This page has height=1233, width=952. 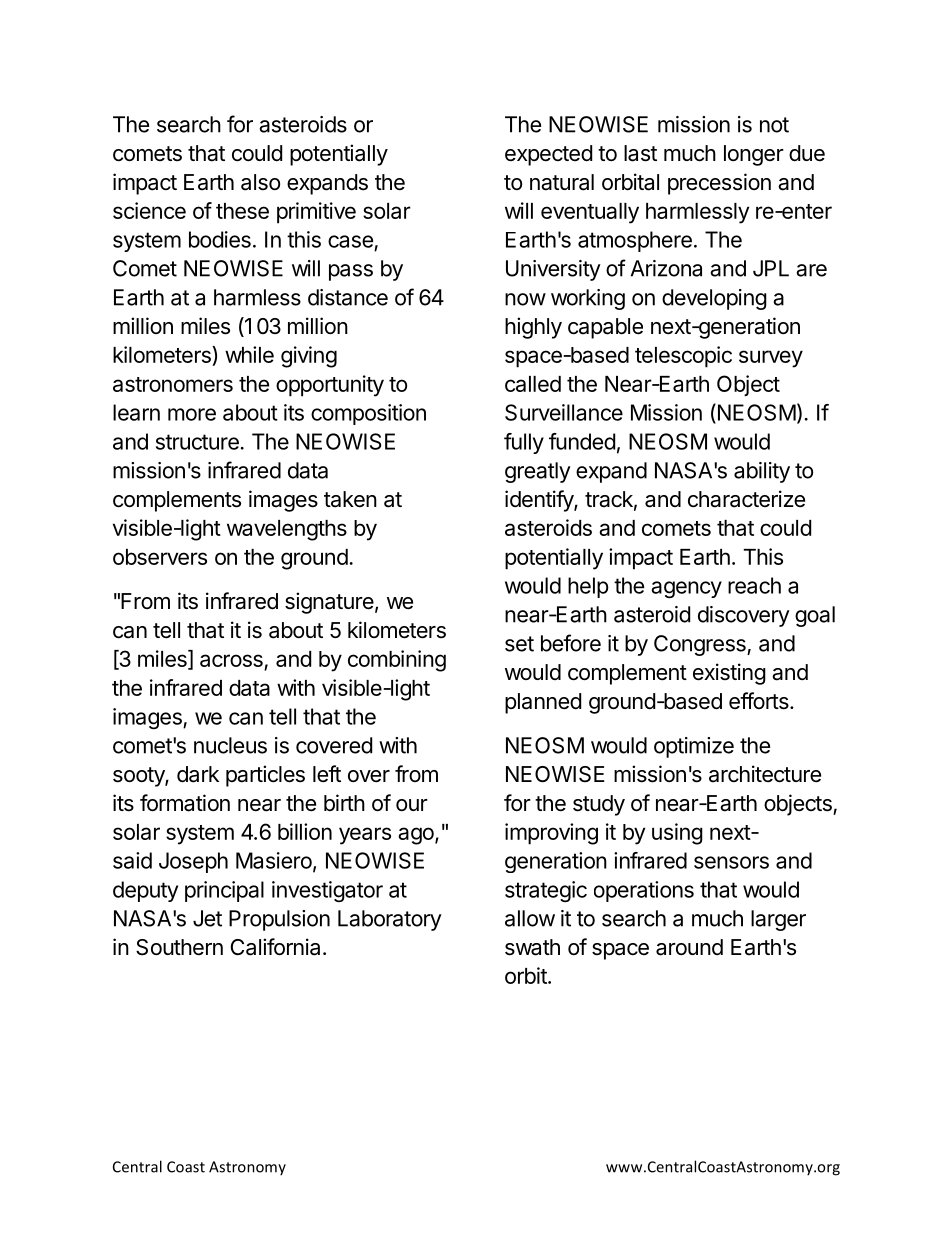 I want to click on characterize, so click(x=746, y=499).
